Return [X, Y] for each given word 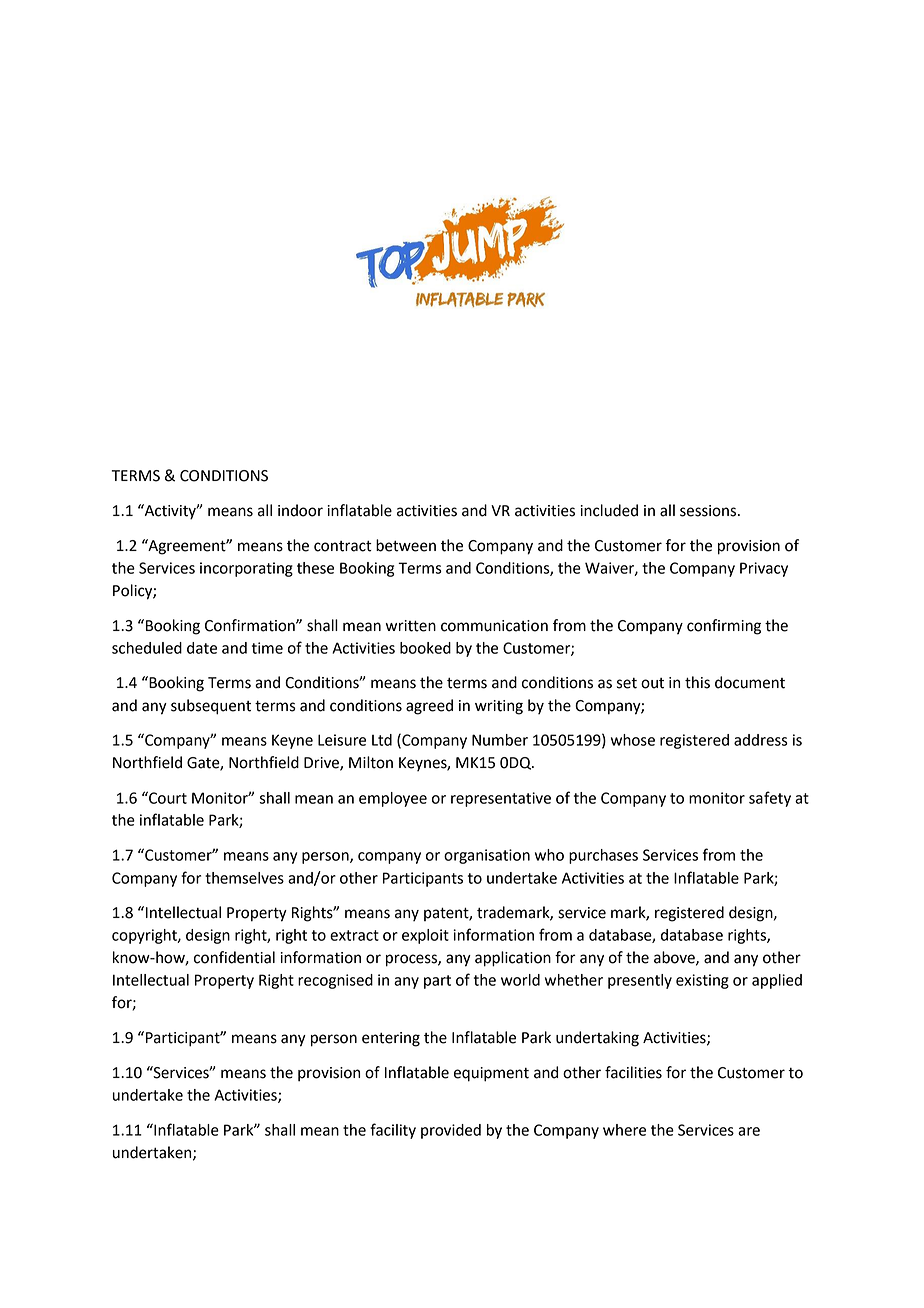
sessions [709, 511]
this [697, 682]
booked [425, 648]
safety [770, 799]
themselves [244, 878]
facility [393, 1131]
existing [702, 981]
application [513, 959]
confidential [234, 957]
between [406, 545]
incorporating [246, 569]
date [202, 648]
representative [501, 799]
